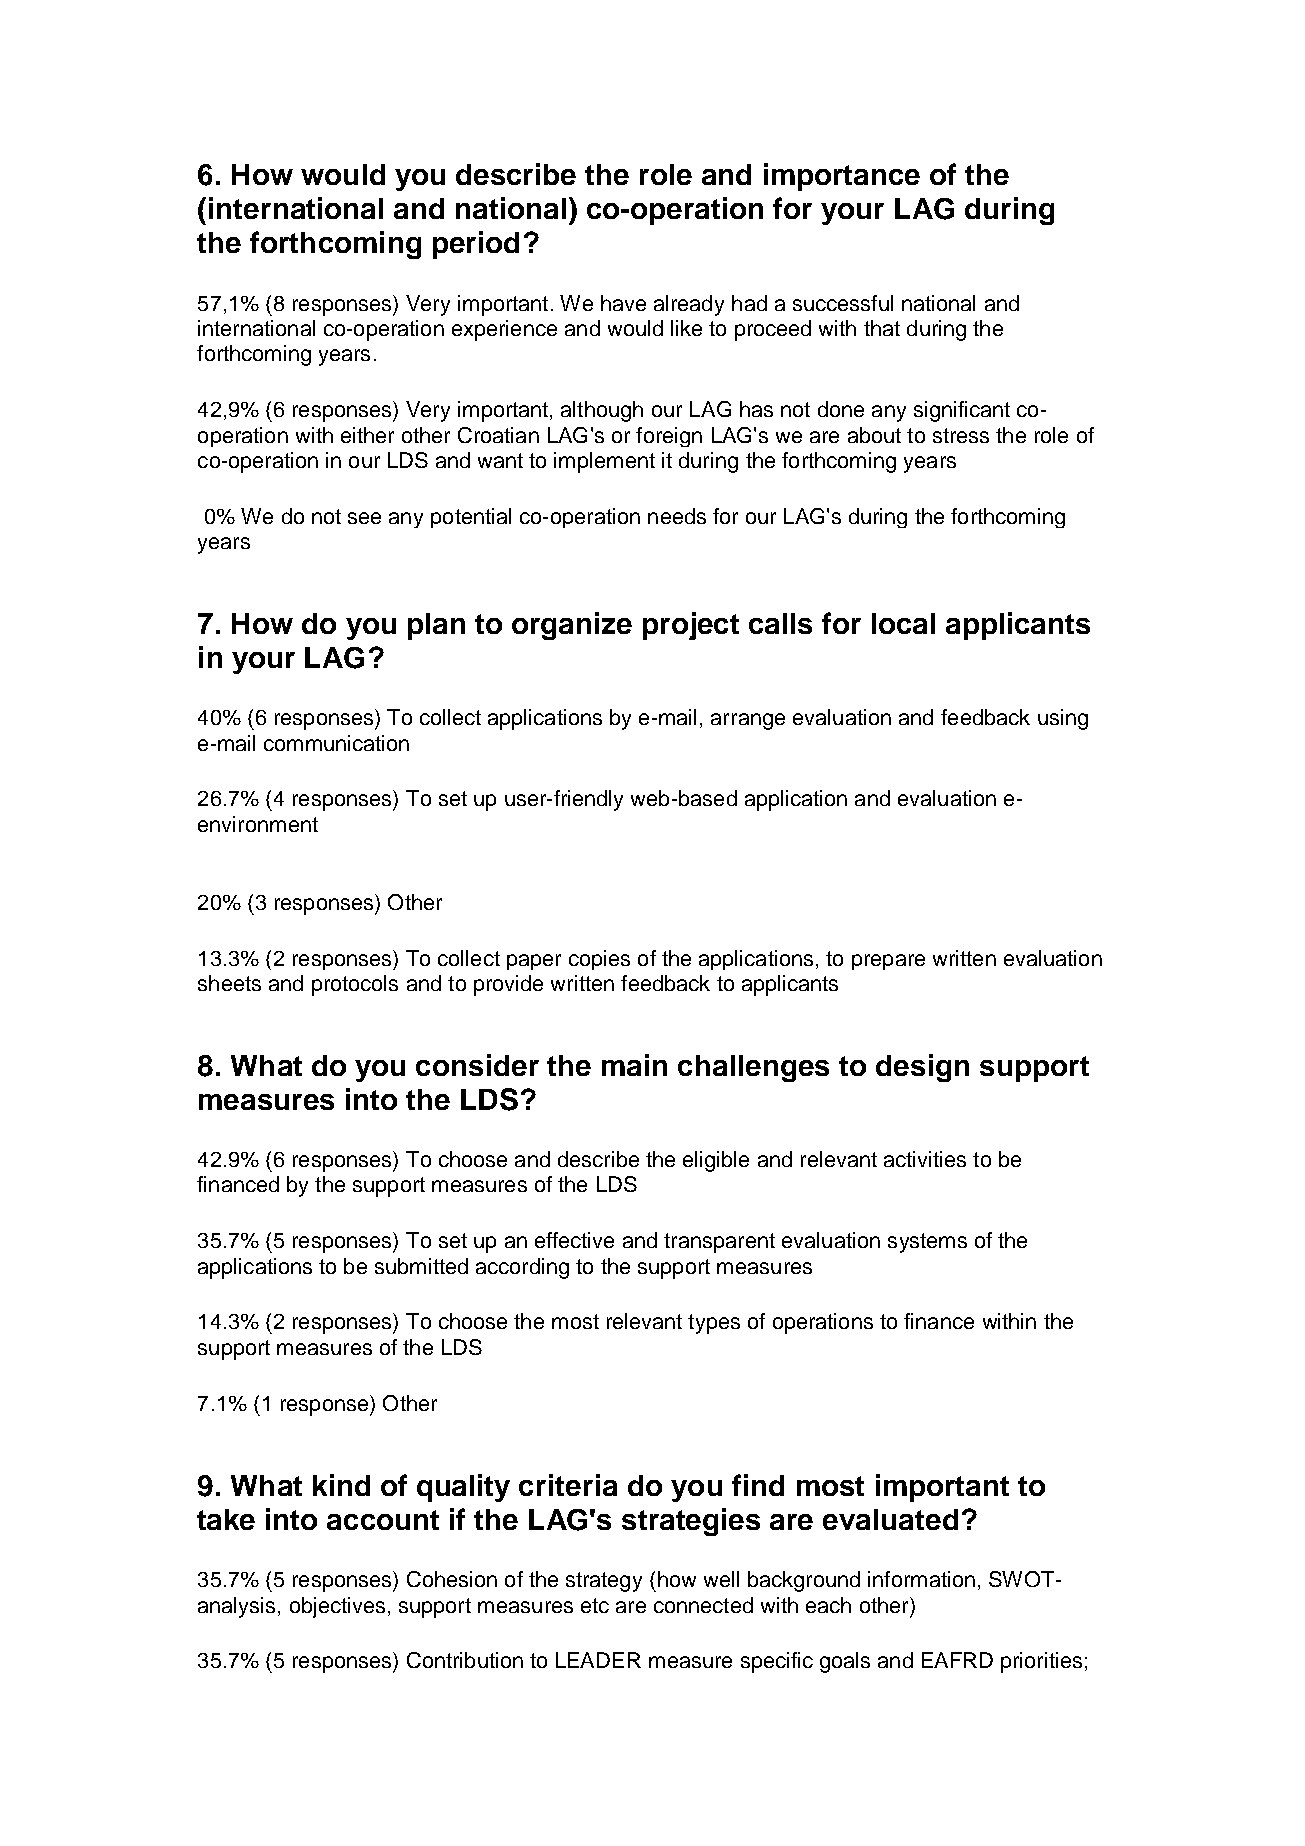 The height and width of the screenshot is (1846, 1305). I want to click on etc, so click(595, 1605).
